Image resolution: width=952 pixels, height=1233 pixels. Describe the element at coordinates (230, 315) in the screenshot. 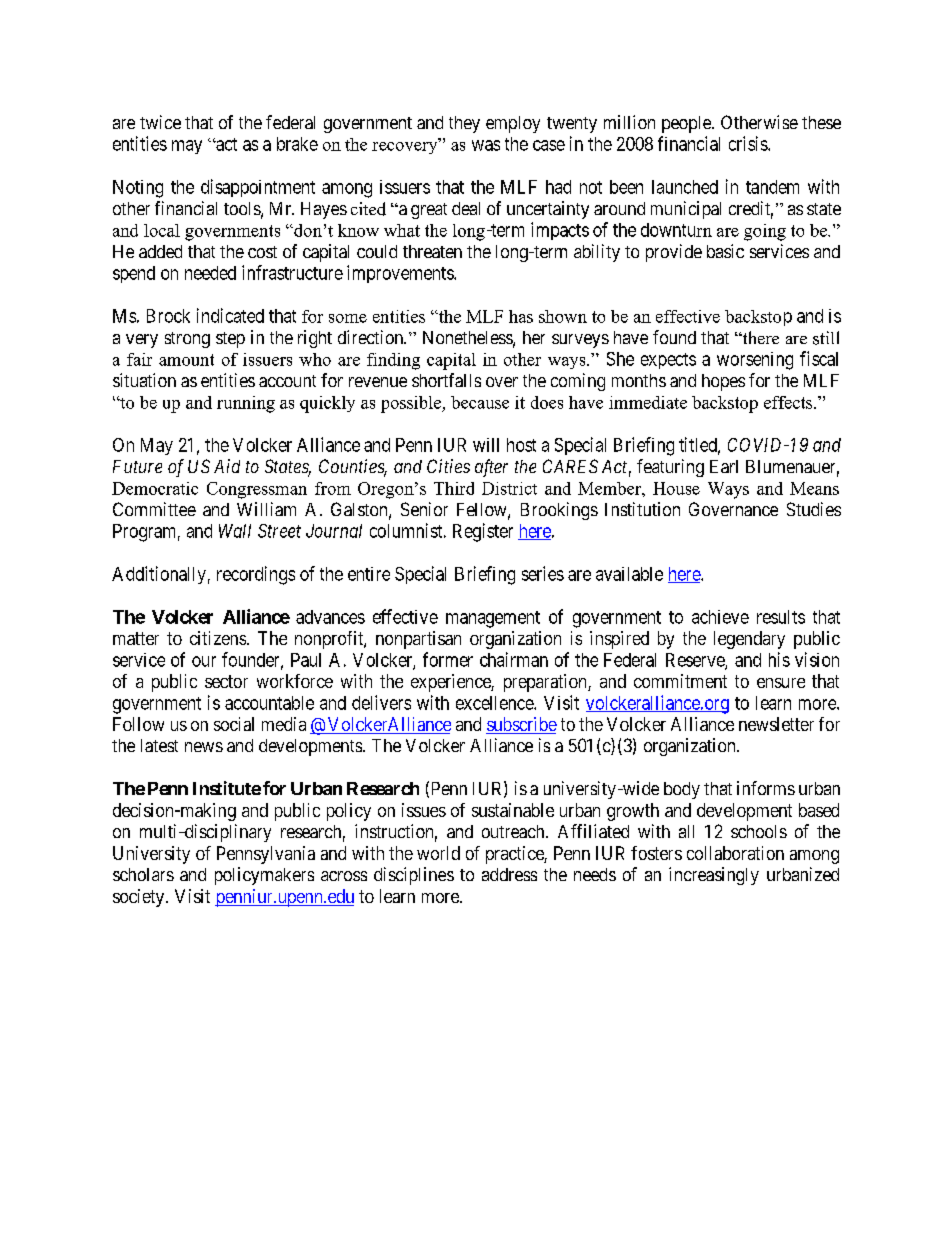

I see `indicated` at that location.
